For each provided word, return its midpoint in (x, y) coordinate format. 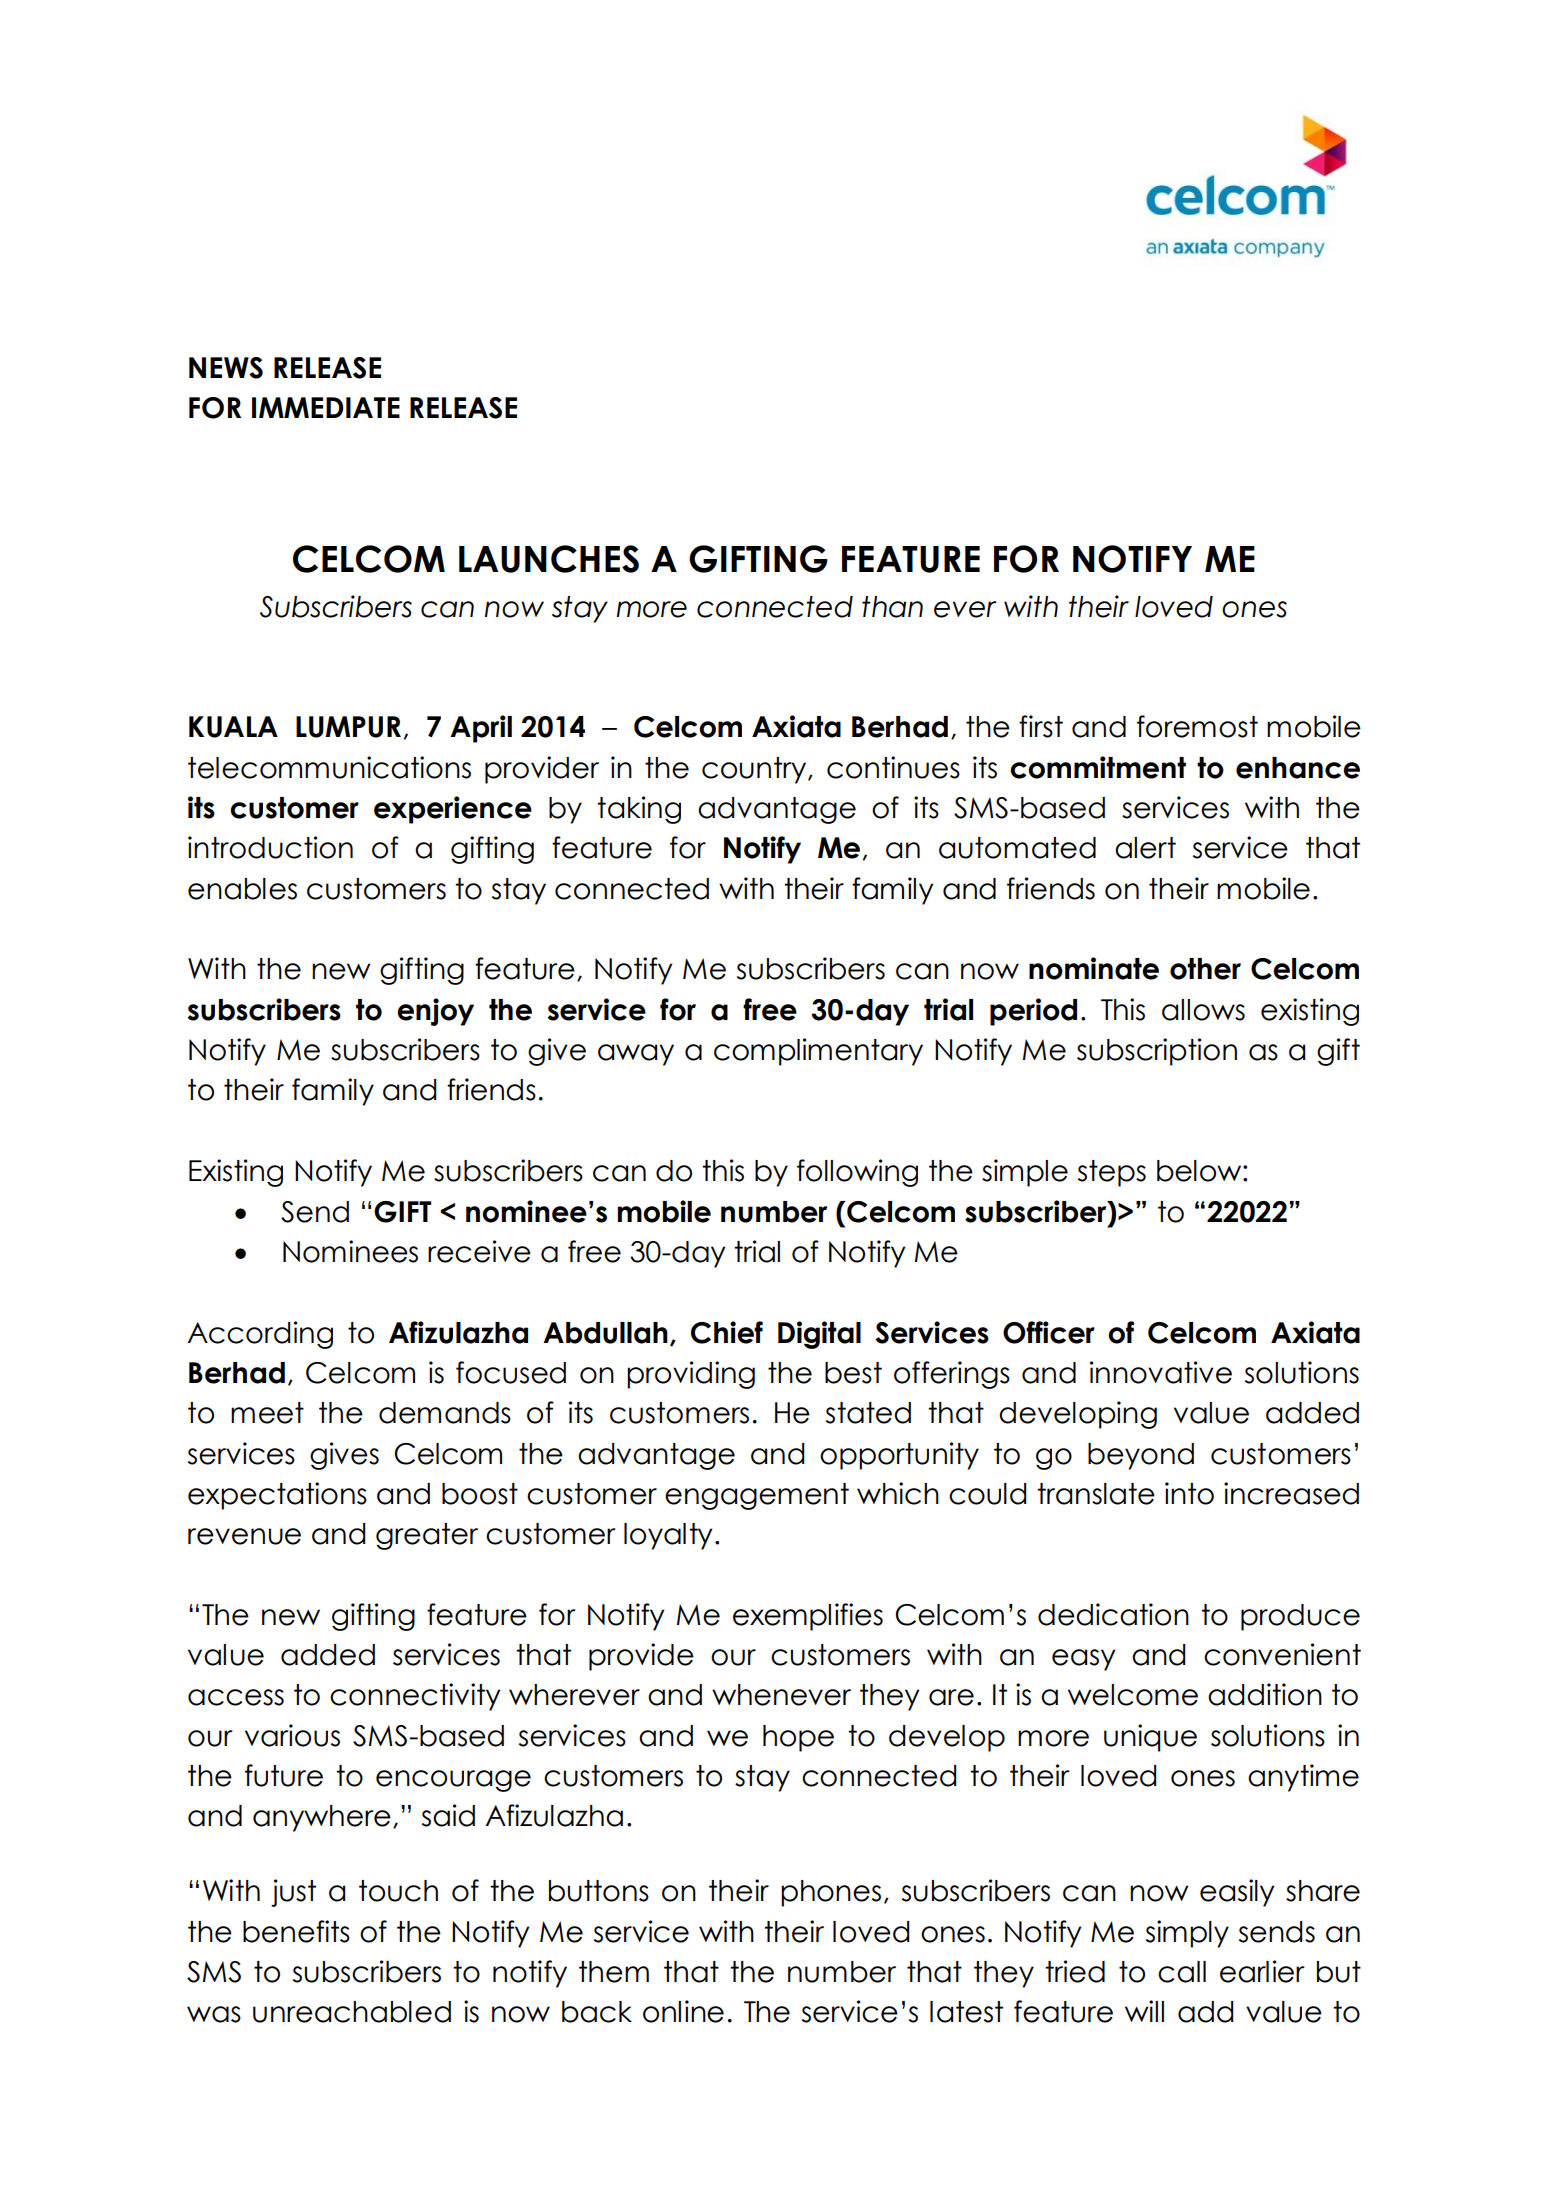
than (892, 607)
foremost (1197, 726)
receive (479, 1251)
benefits (296, 1931)
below (1200, 1171)
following (857, 1173)
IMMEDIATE (326, 407)
